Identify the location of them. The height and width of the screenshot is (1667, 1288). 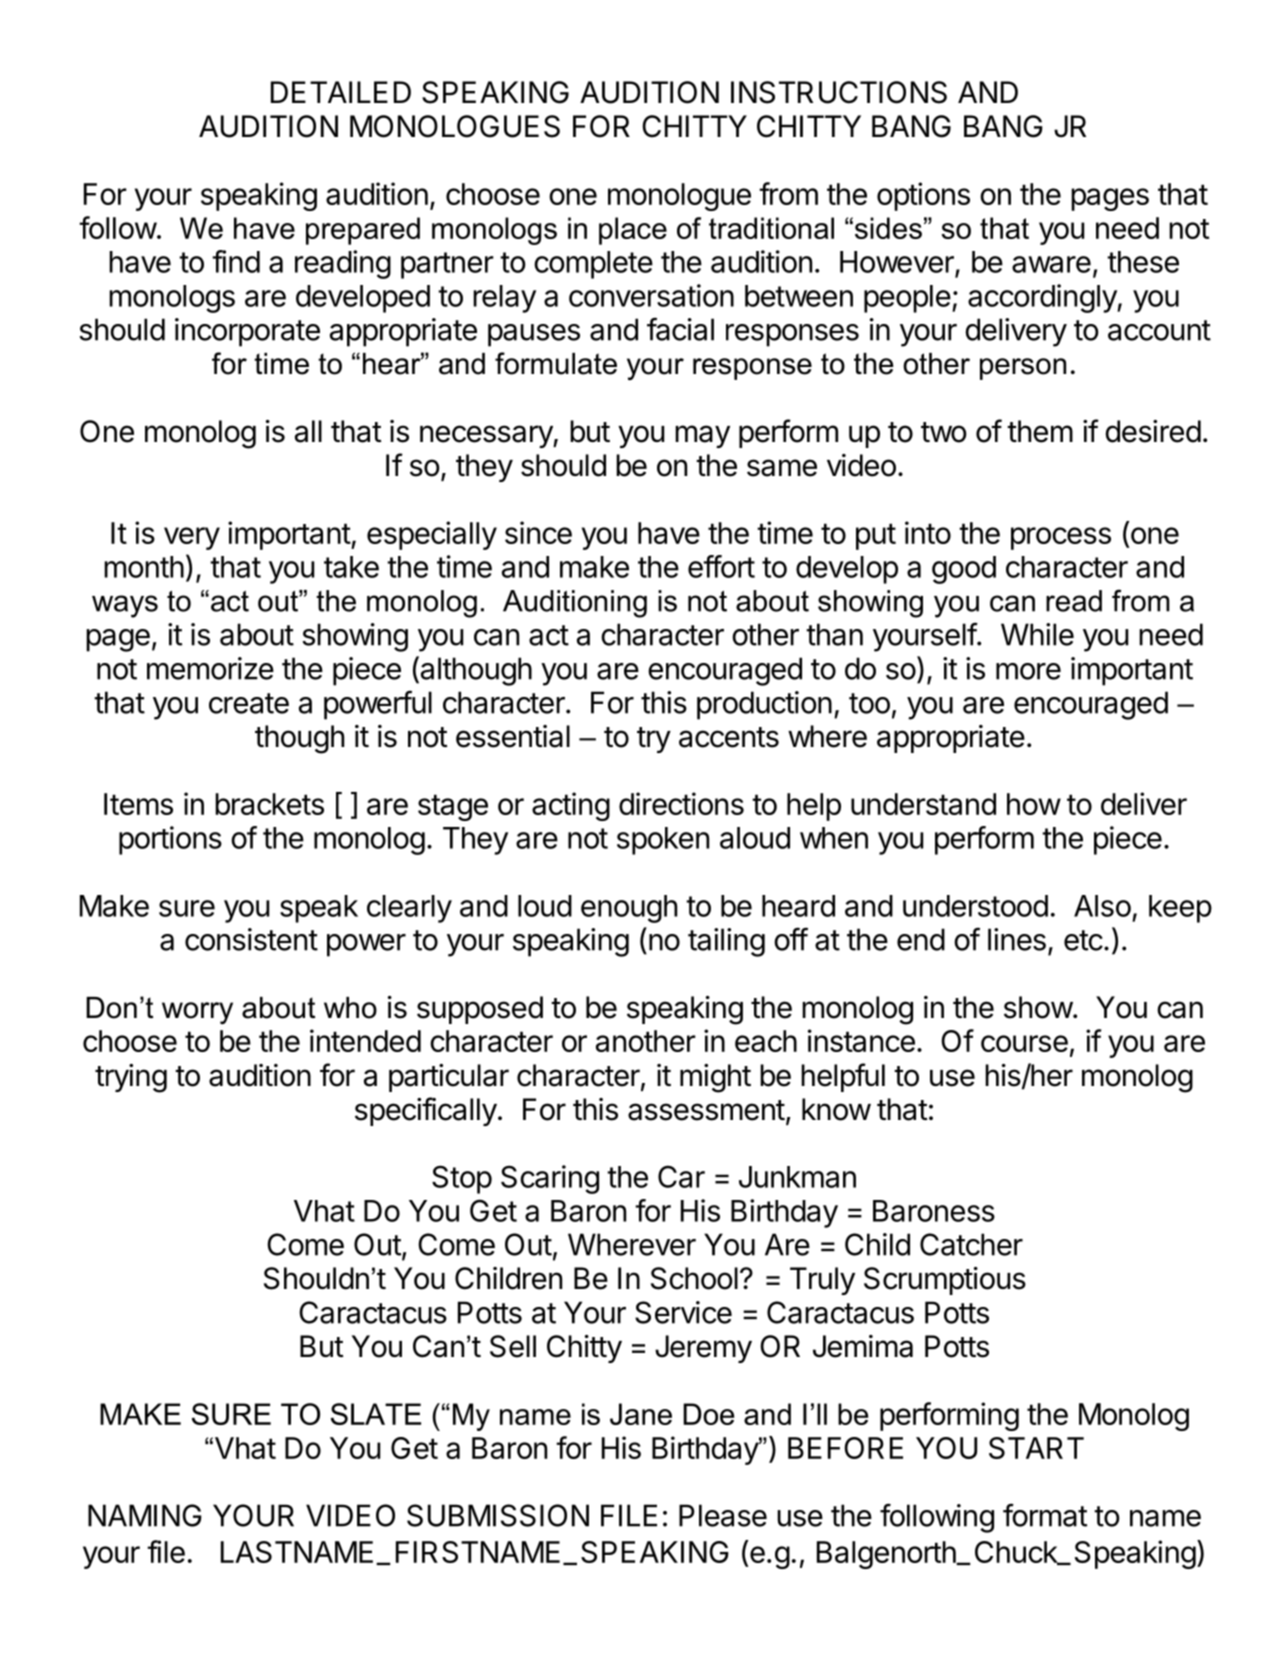
(1040, 431).
